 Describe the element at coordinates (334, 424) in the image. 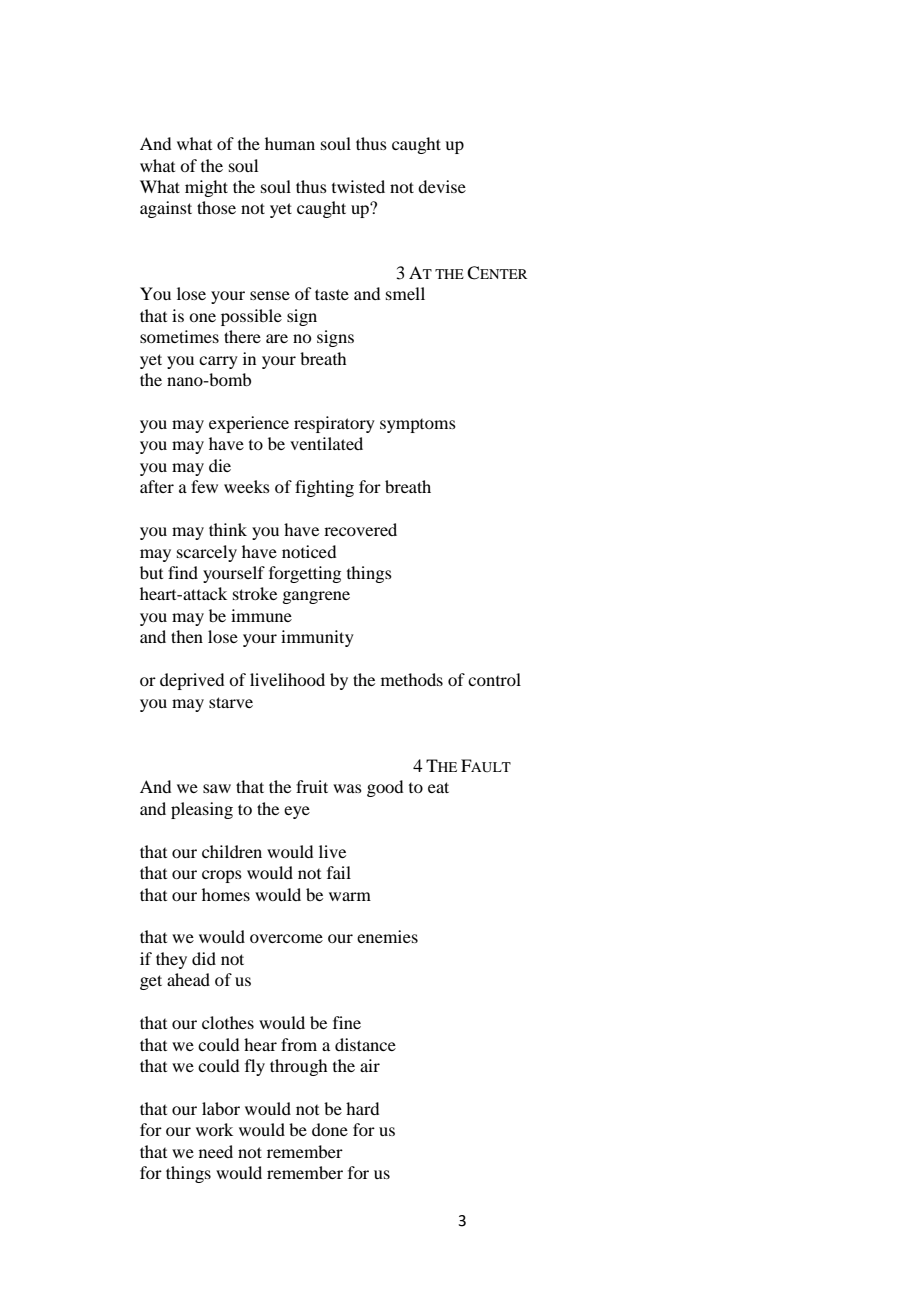

I see `respiratory` at that location.
